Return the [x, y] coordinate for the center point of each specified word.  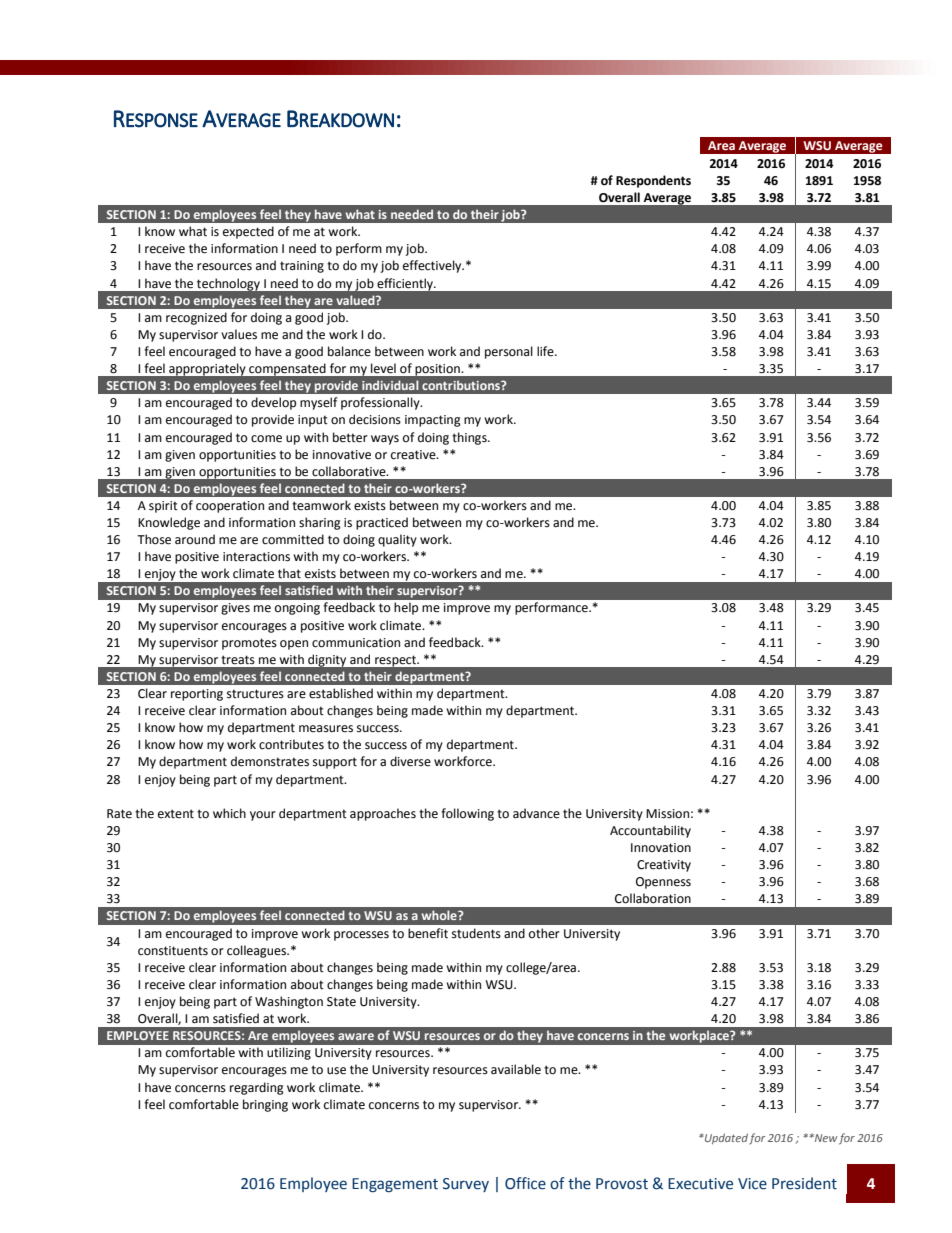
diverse [410, 761]
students [476, 933]
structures [255, 694]
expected [248, 232]
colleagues [257, 951]
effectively [433, 266]
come [266, 439]
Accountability [650, 831]
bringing [265, 1105]
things [470, 438]
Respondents [653, 181]
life [546, 351]
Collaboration [653, 898]
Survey [466, 1185]
